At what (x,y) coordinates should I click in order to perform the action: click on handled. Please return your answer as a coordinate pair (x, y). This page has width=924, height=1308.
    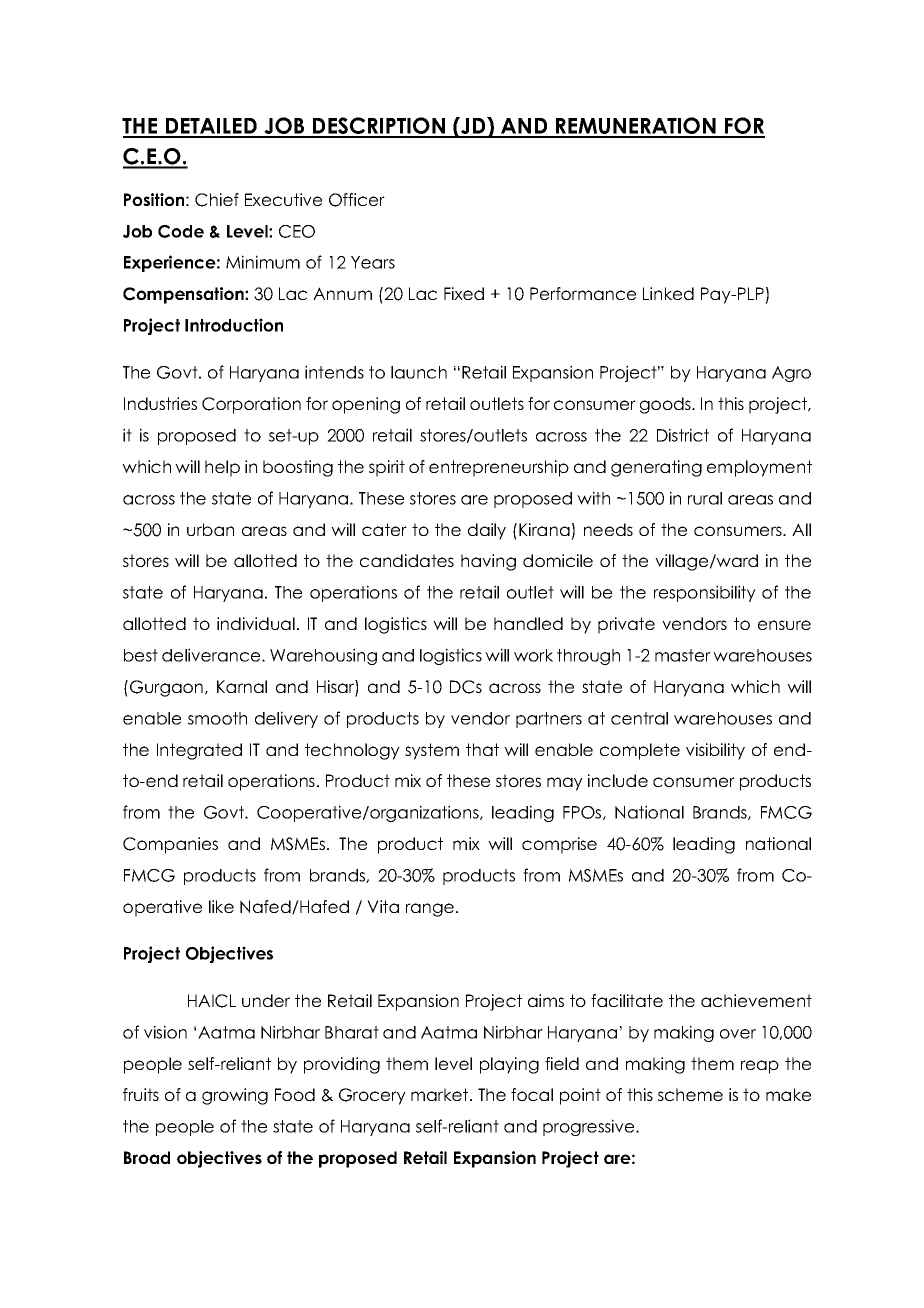
    Looking at the image, I should click on (528, 623).
